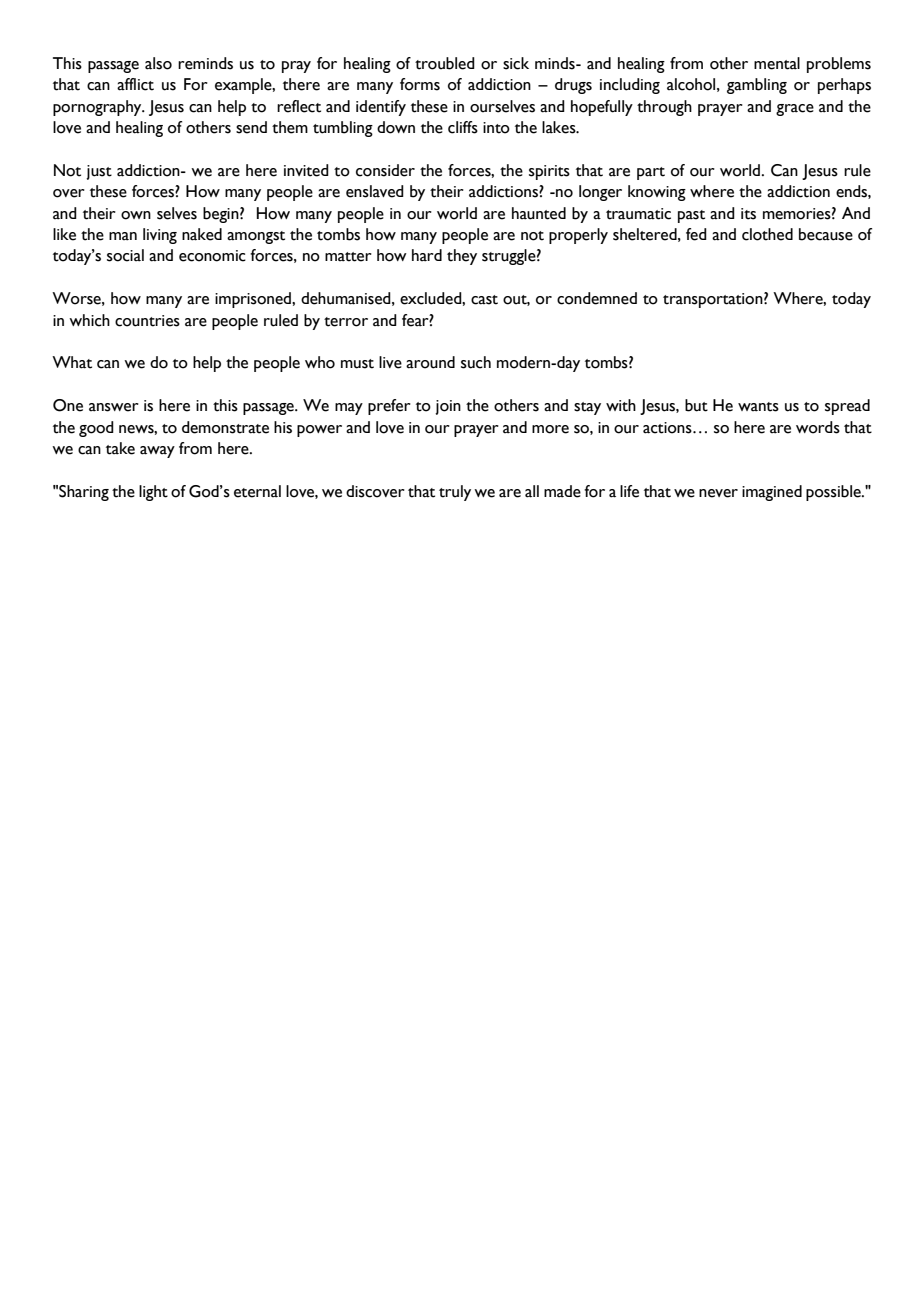  Describe the element at coordinates (539, 213) in the page. I see `haunted` at that location.
